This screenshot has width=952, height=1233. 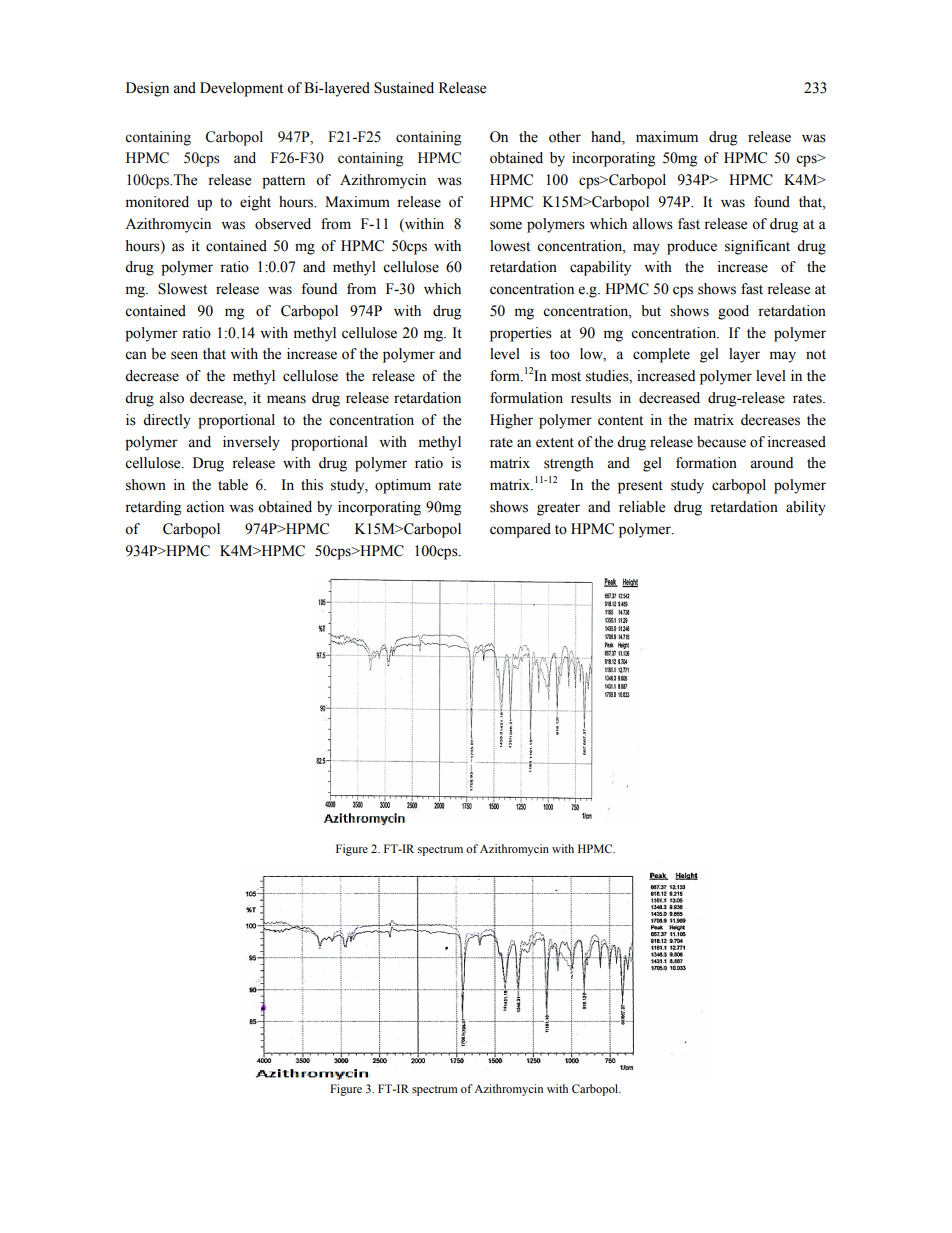 What do you see at coordinates (283, 224) in the screenshot?
I see `observed` at bounding box center [283, 224].
